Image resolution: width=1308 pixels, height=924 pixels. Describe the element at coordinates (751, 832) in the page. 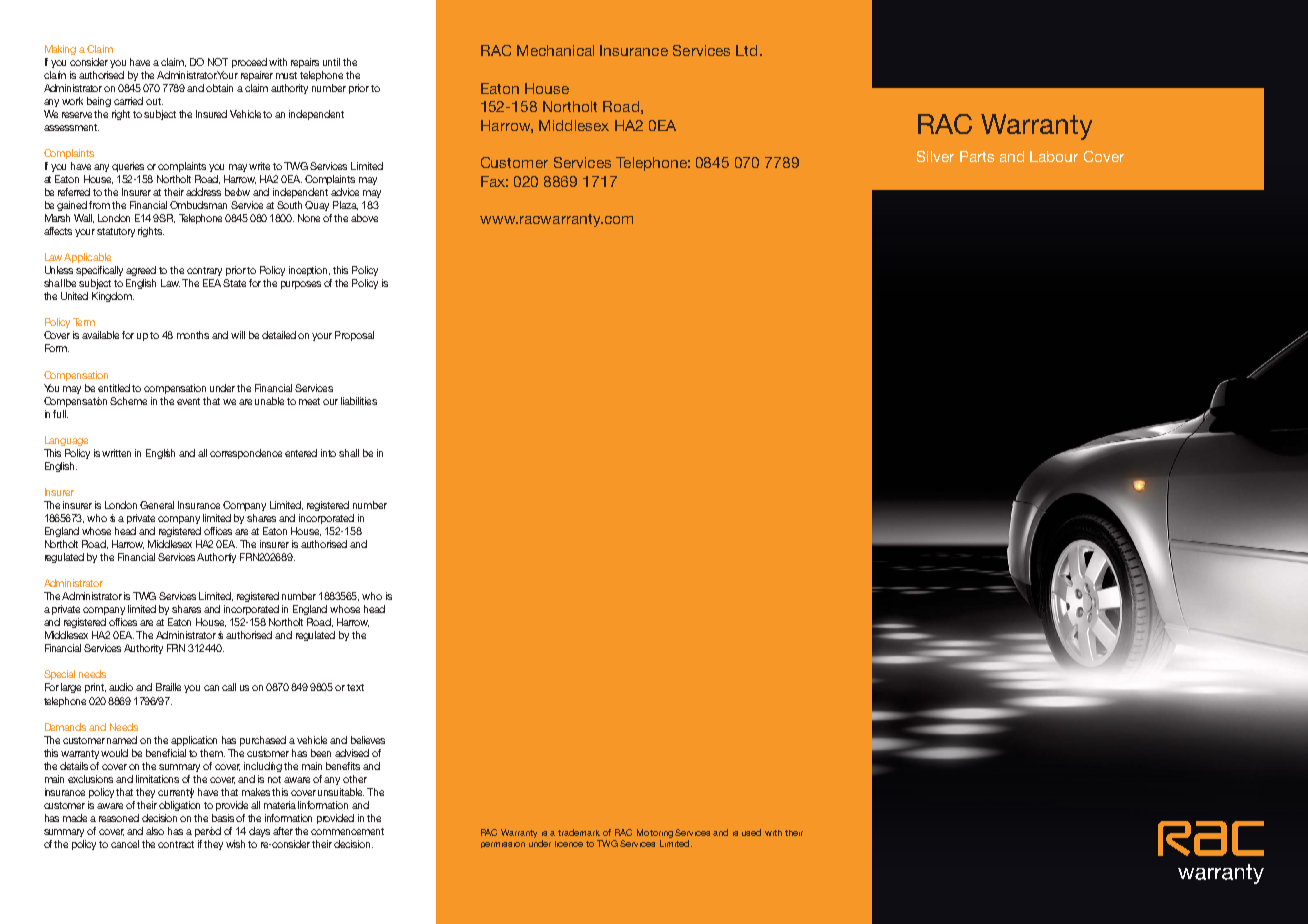

I see `used` at that location.
